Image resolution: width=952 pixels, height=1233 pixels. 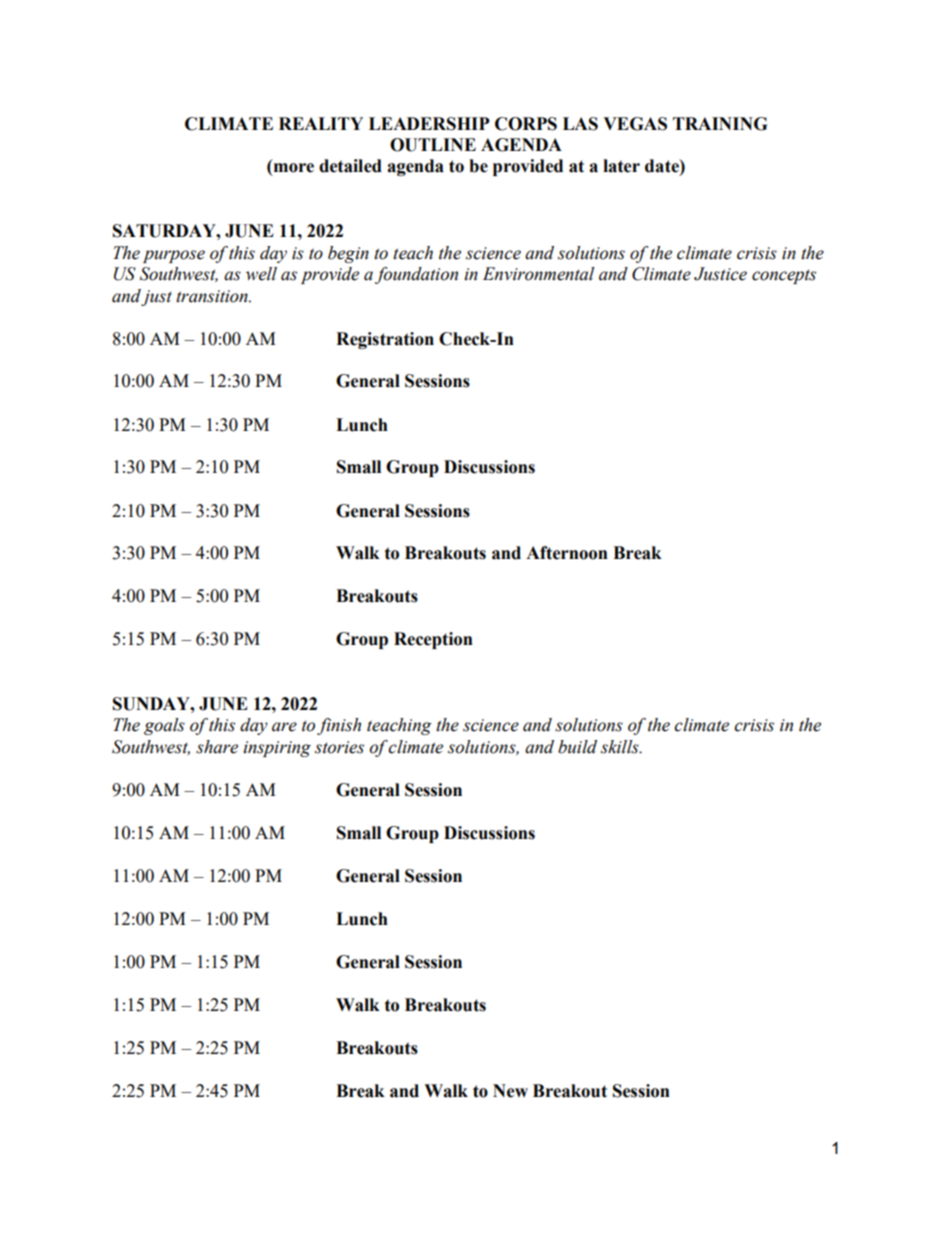 I want to click on New, so click(x=510, y=1091).
